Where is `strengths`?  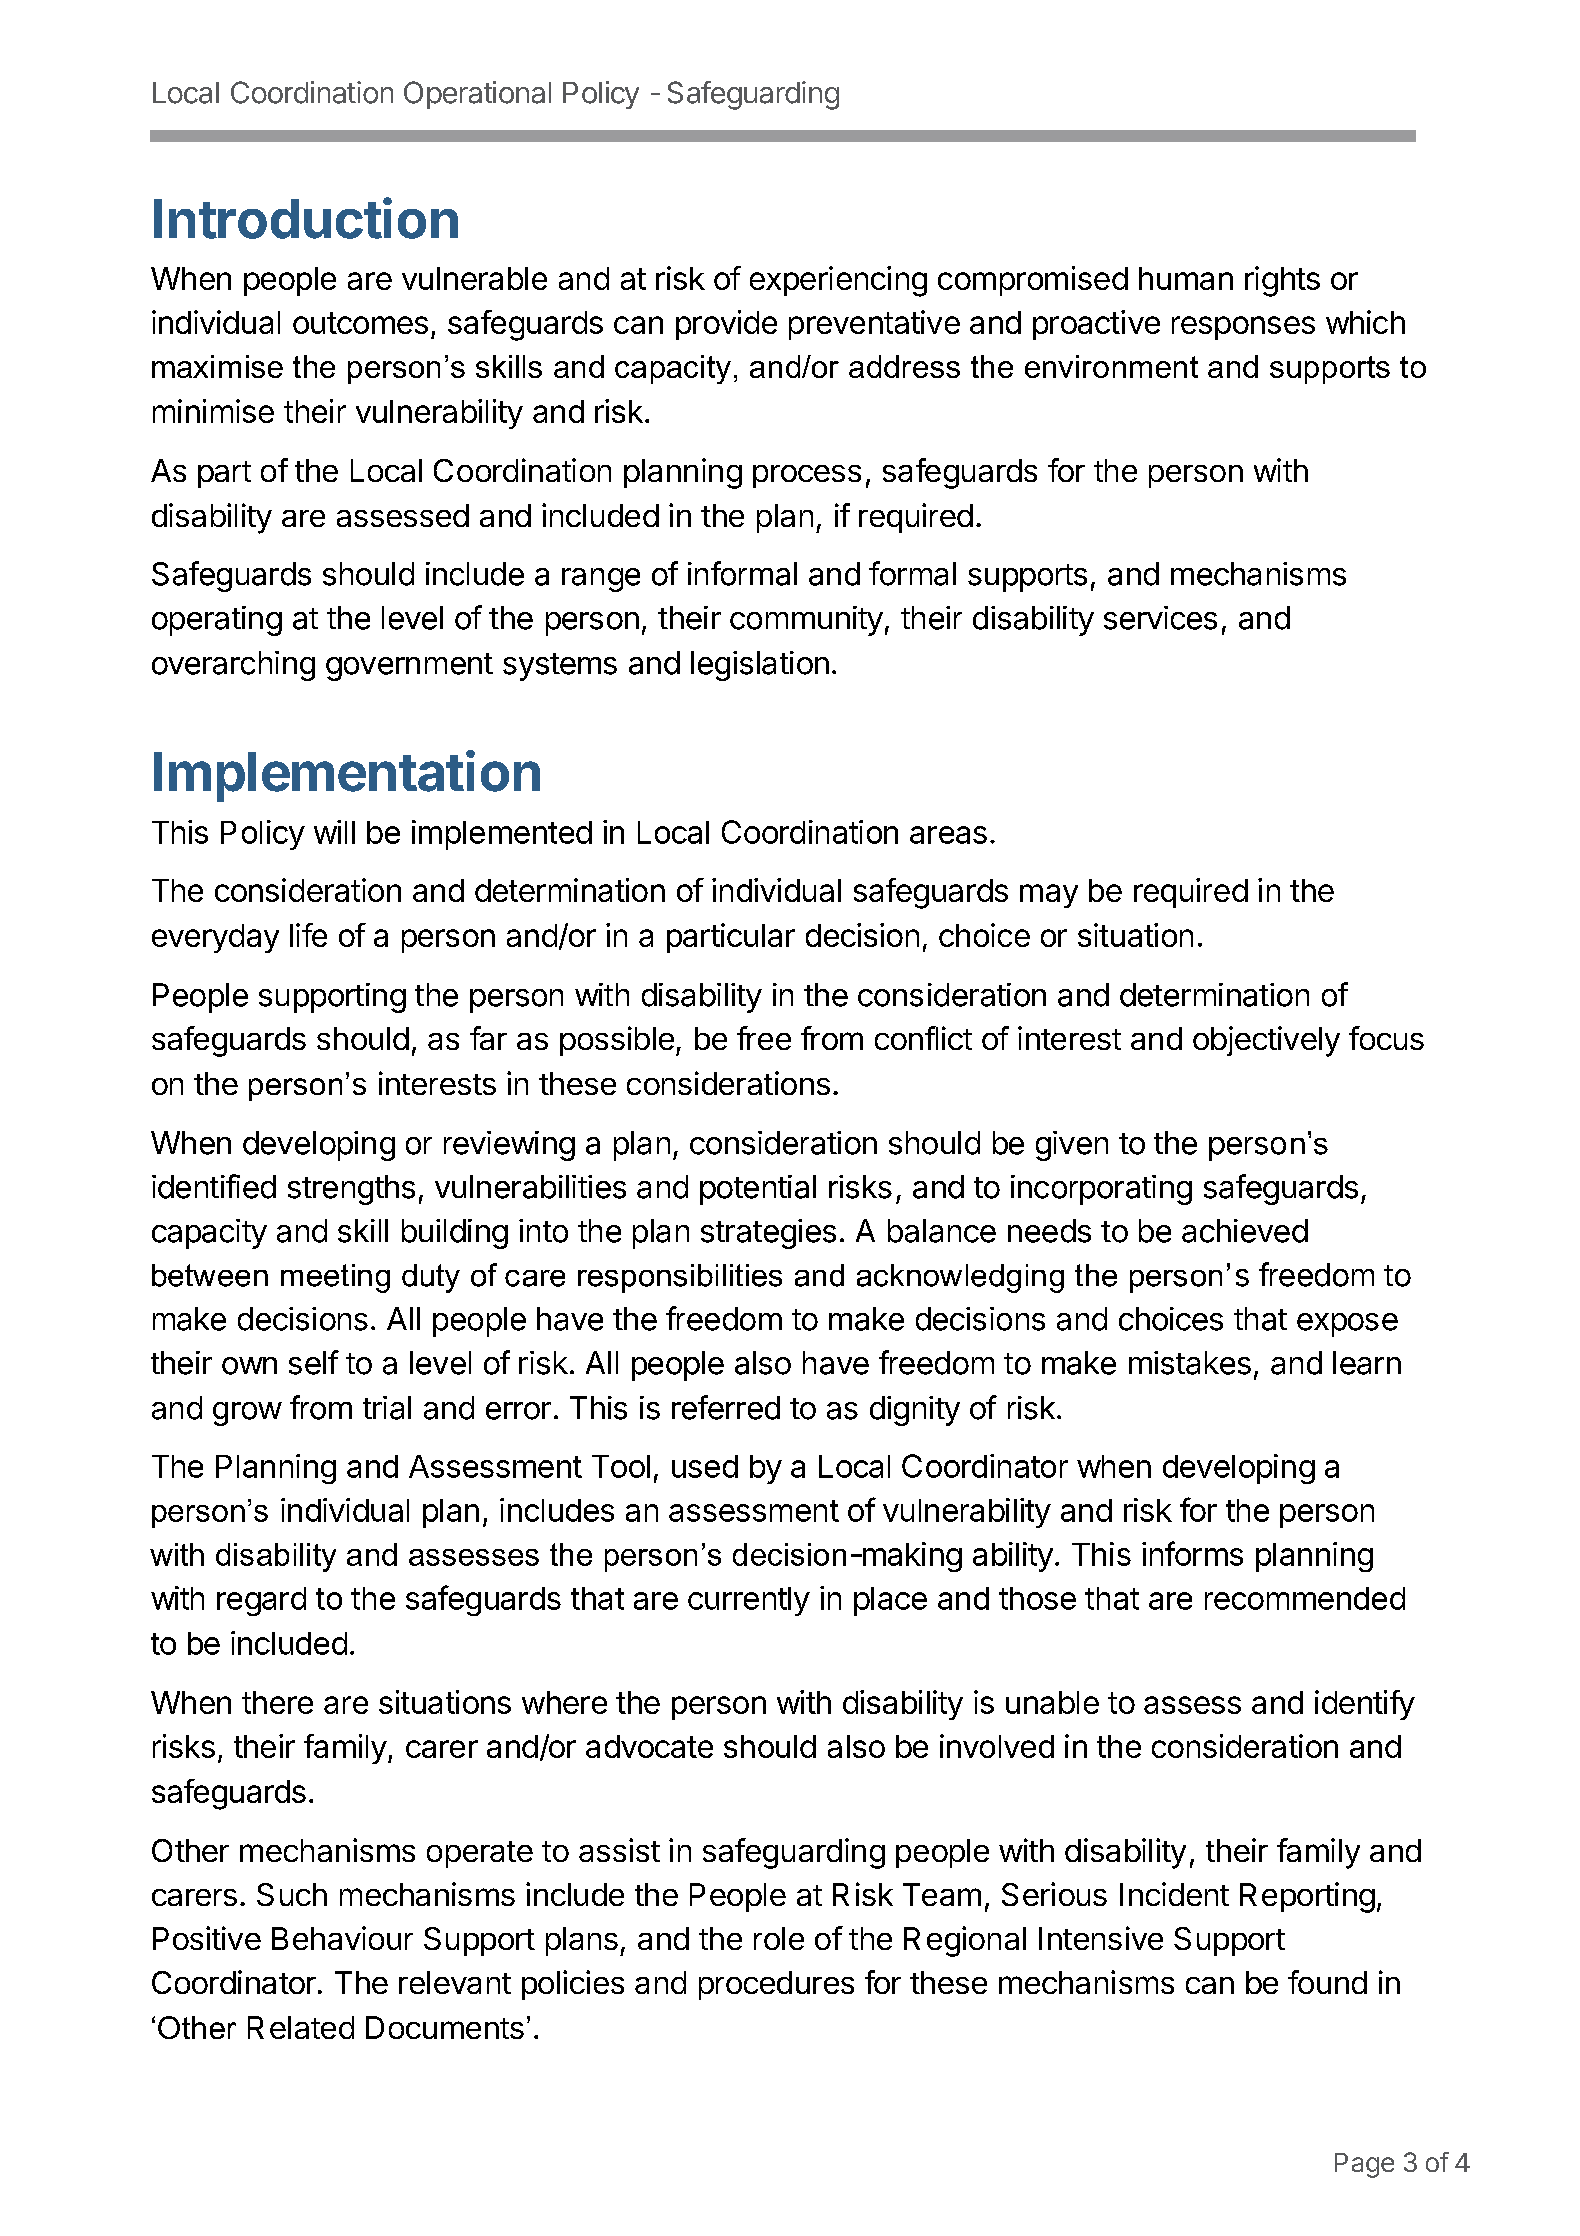 strengths is located at coordinates (351, 1190).
